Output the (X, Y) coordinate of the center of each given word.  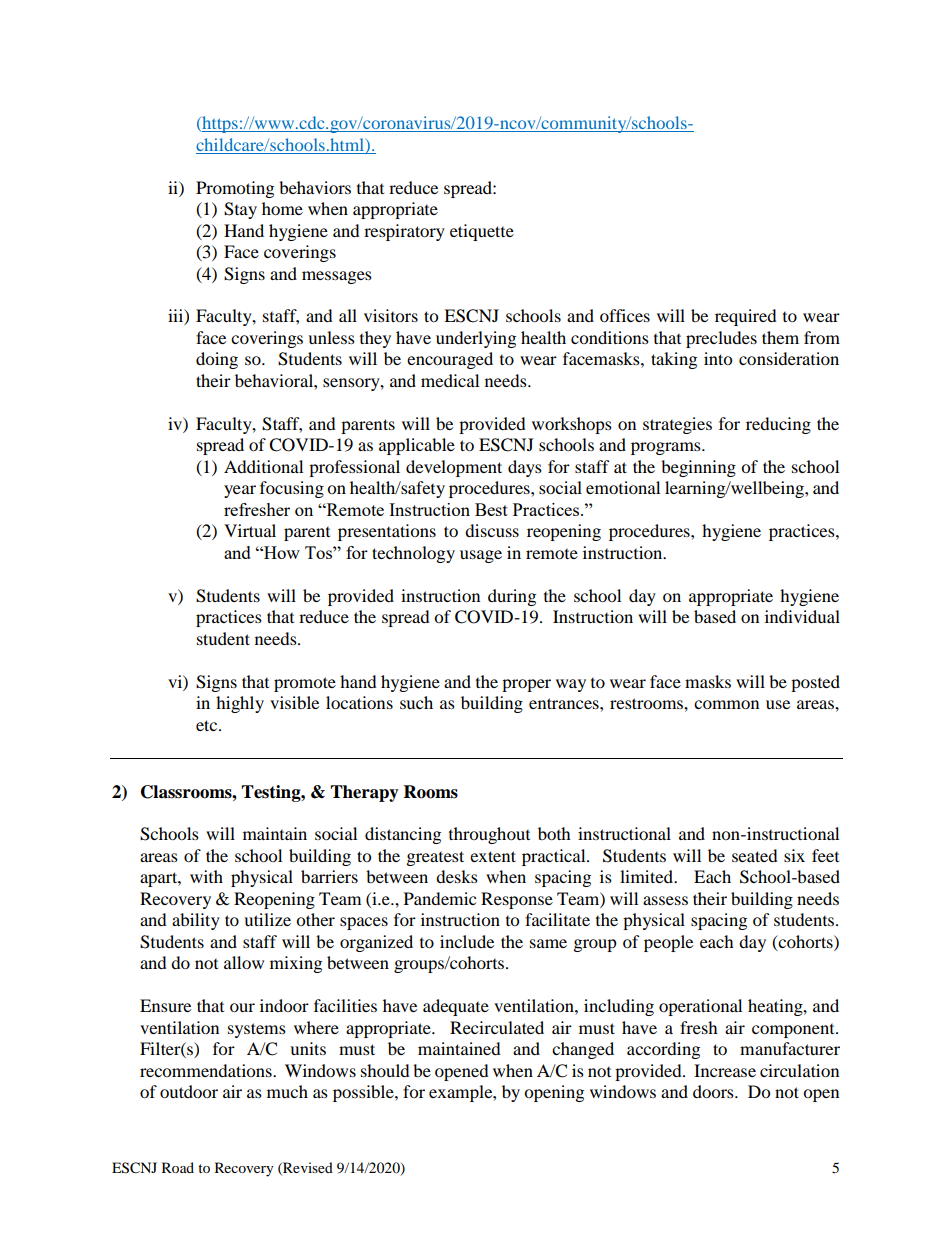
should (385, 1070)
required (746, 317)
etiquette (482, 232)
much (287, 1091)
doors (714, 1091)
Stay (240, 210)
